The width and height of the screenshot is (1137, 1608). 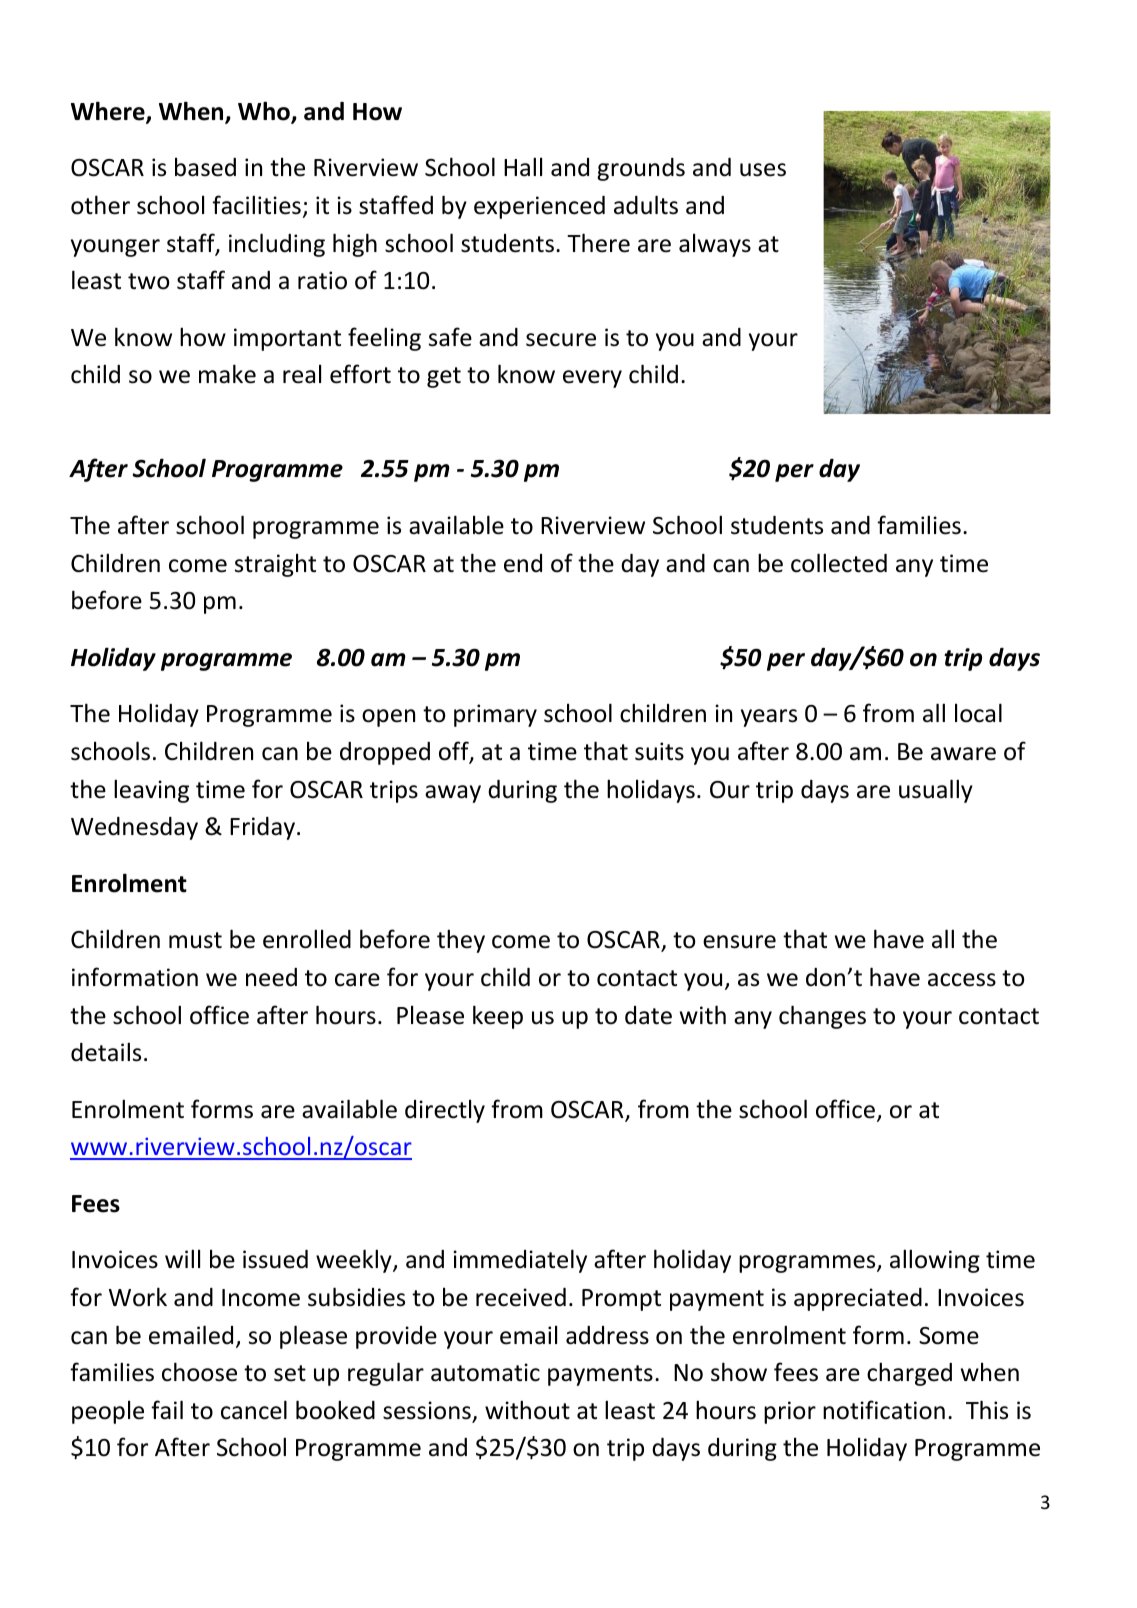 What do you see at coordinates (763, 170) in the screenshot?
I see `uses` at bounding box center [763, 170].
